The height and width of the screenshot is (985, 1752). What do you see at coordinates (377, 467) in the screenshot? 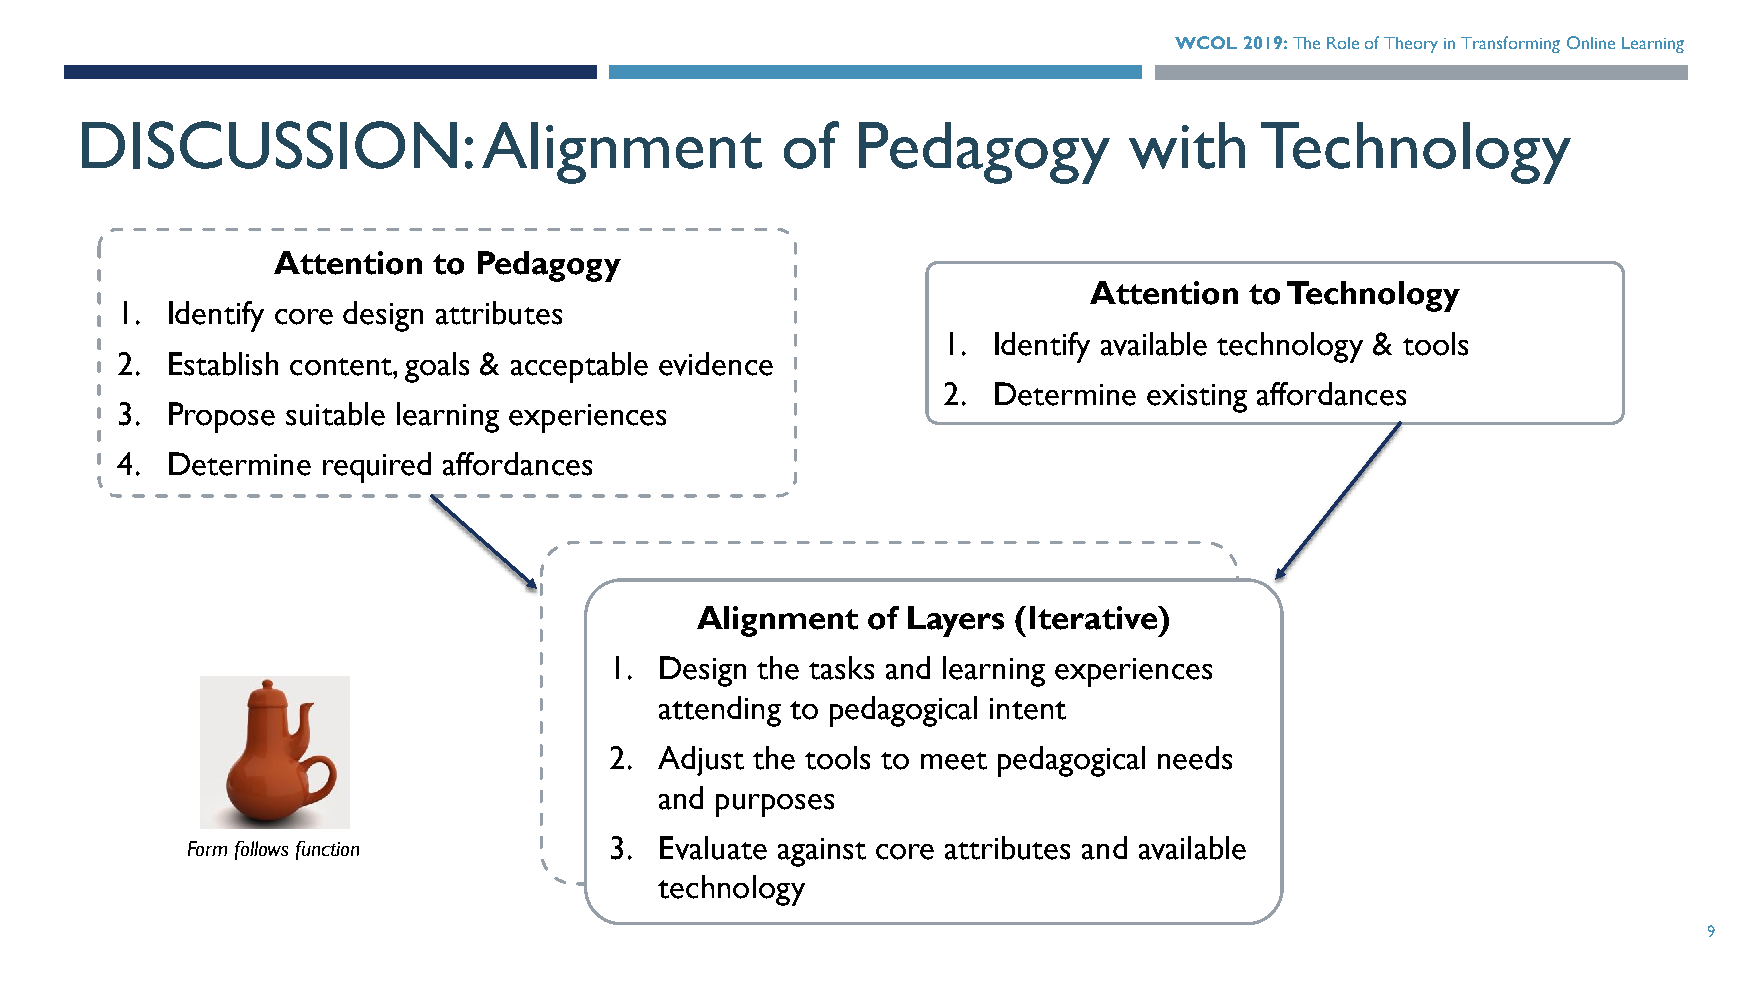
I see `required` at bounding box center [377, 467].
